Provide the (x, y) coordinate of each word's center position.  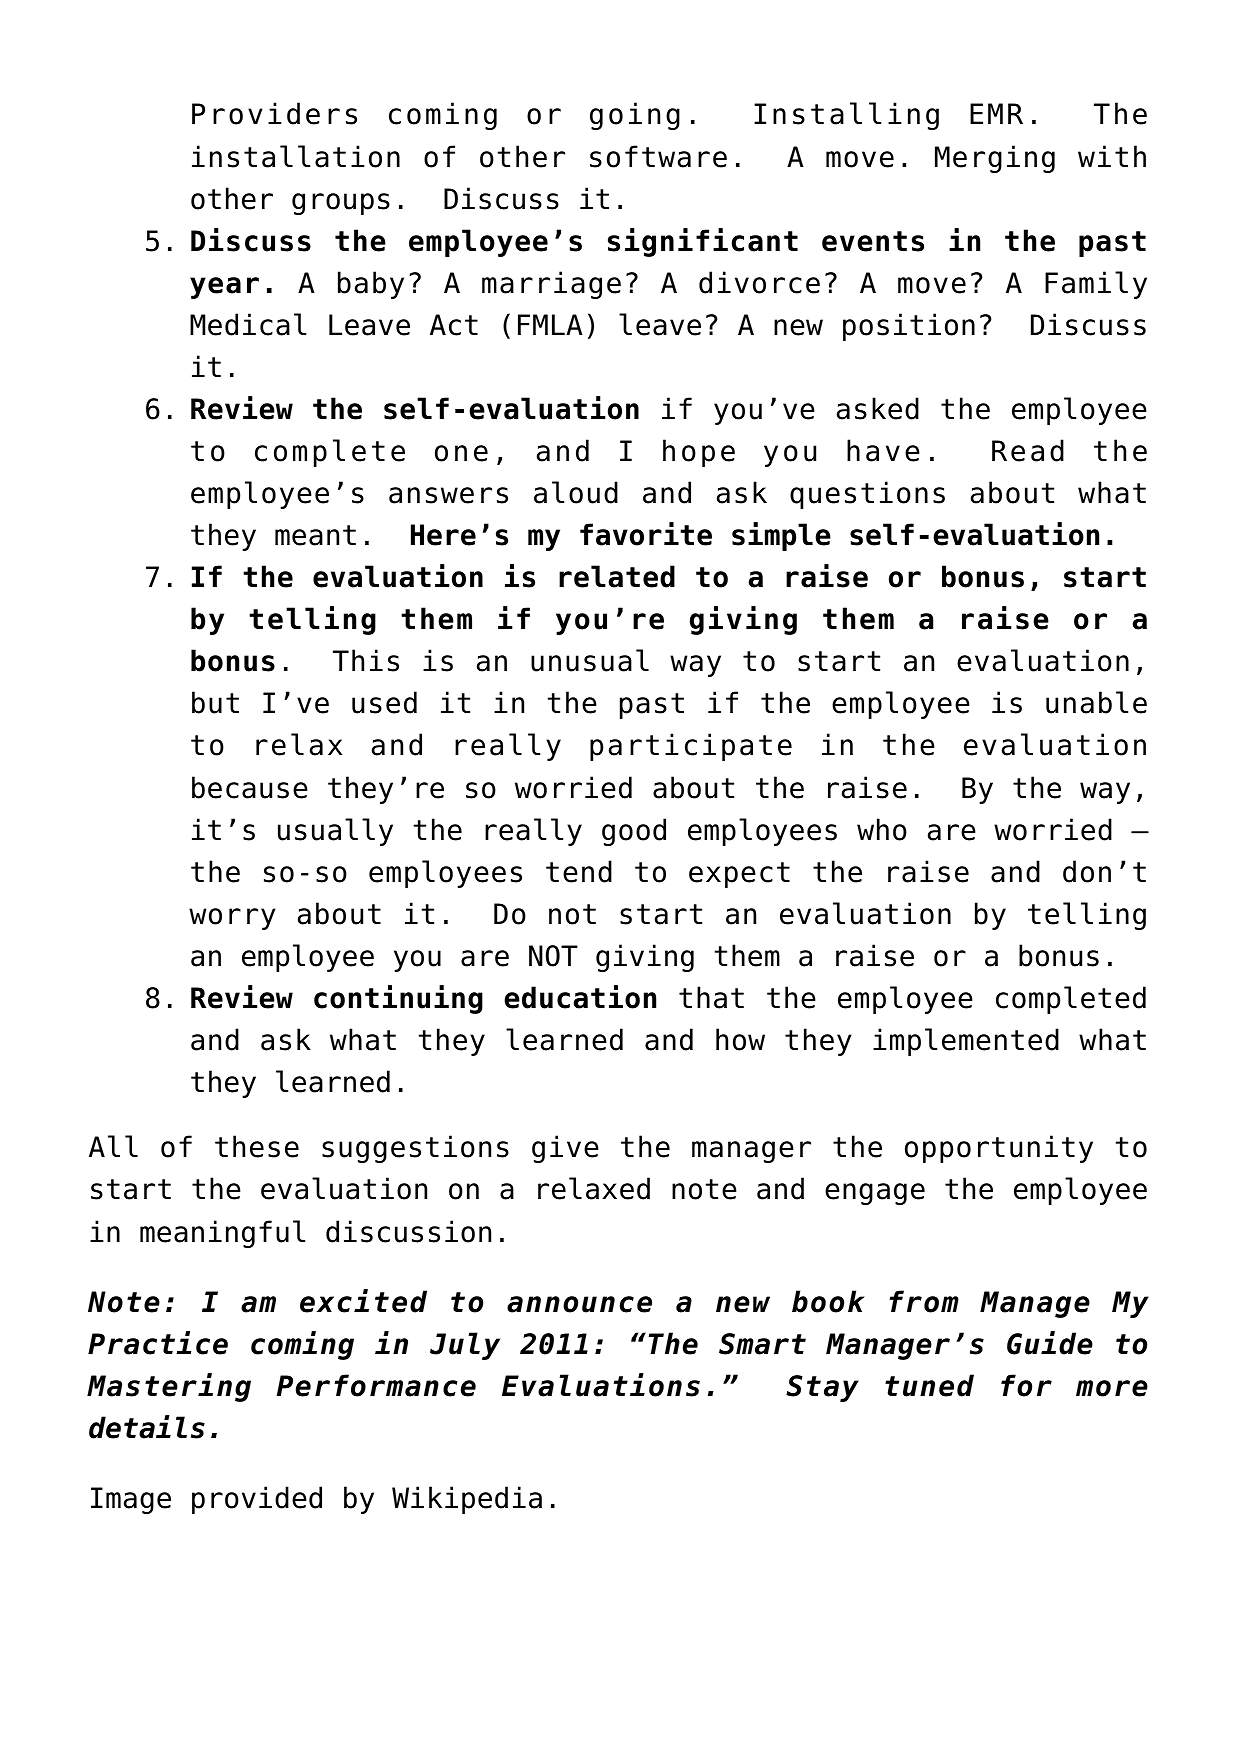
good (634, 832)
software (658, 156)
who (882, 829)
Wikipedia (467, 1500)
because (250, 787)
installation (296, 156)
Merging (995, 159)
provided (257, 1500)
